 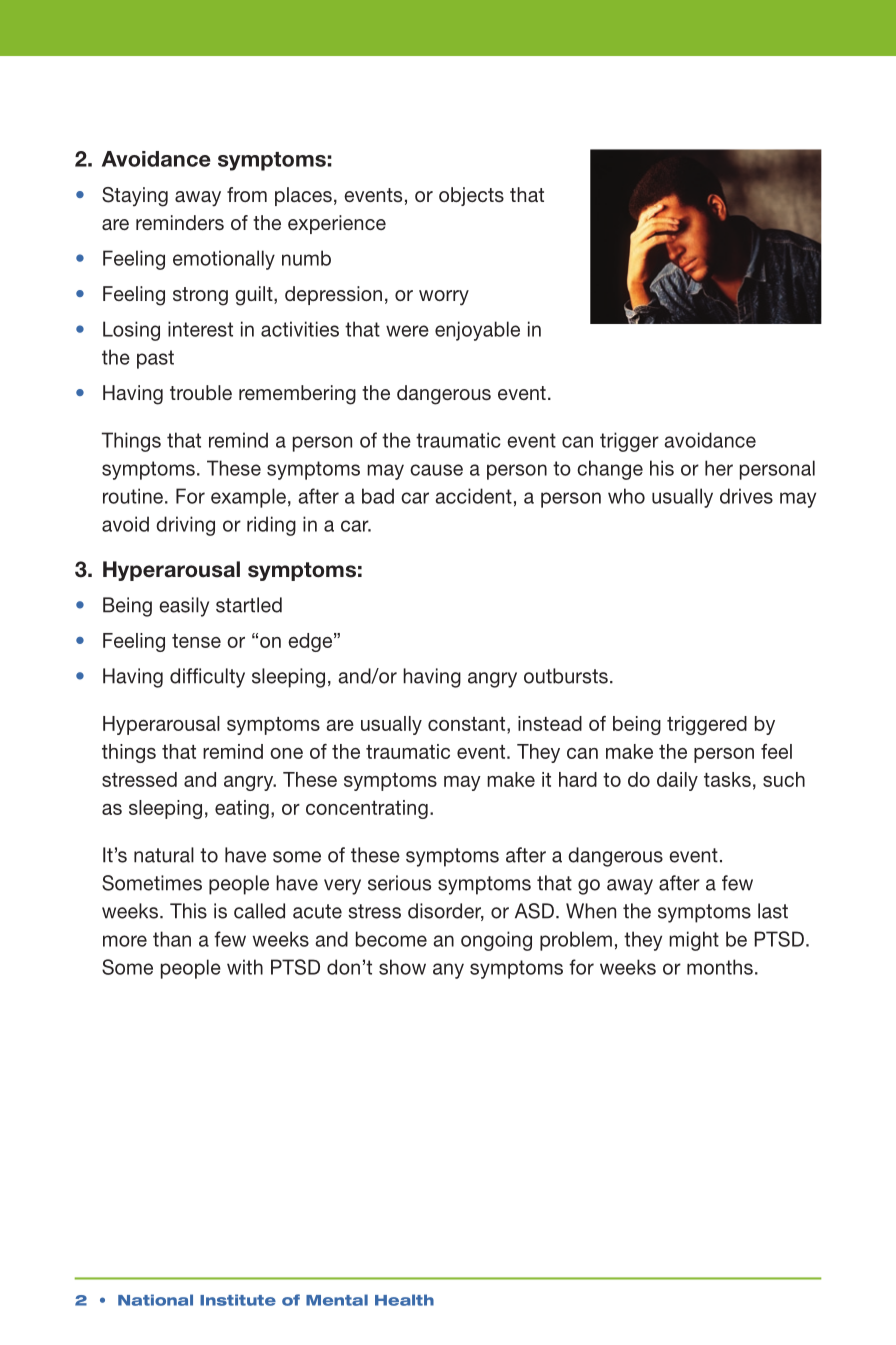 I want to click on Health, so click(x=404, y=1300).
